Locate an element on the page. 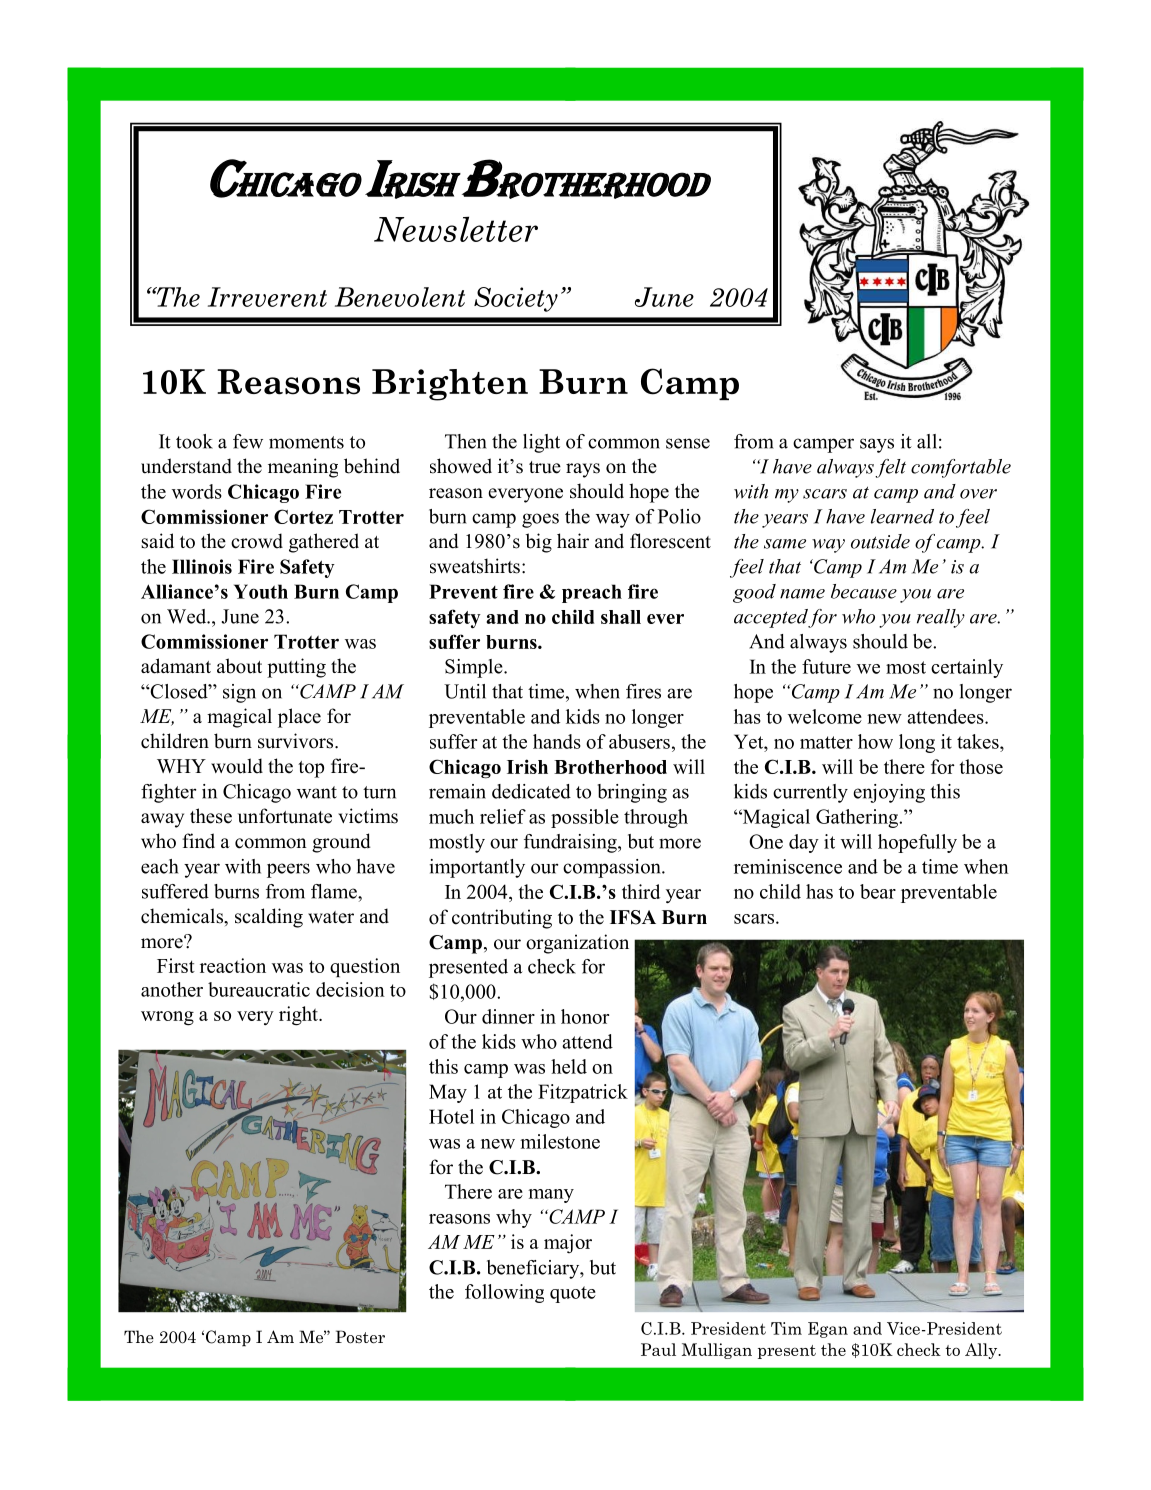 Image resolution: width=1151 pixels, height=1490 pixels. hair is located at coordinates (573, 540).
